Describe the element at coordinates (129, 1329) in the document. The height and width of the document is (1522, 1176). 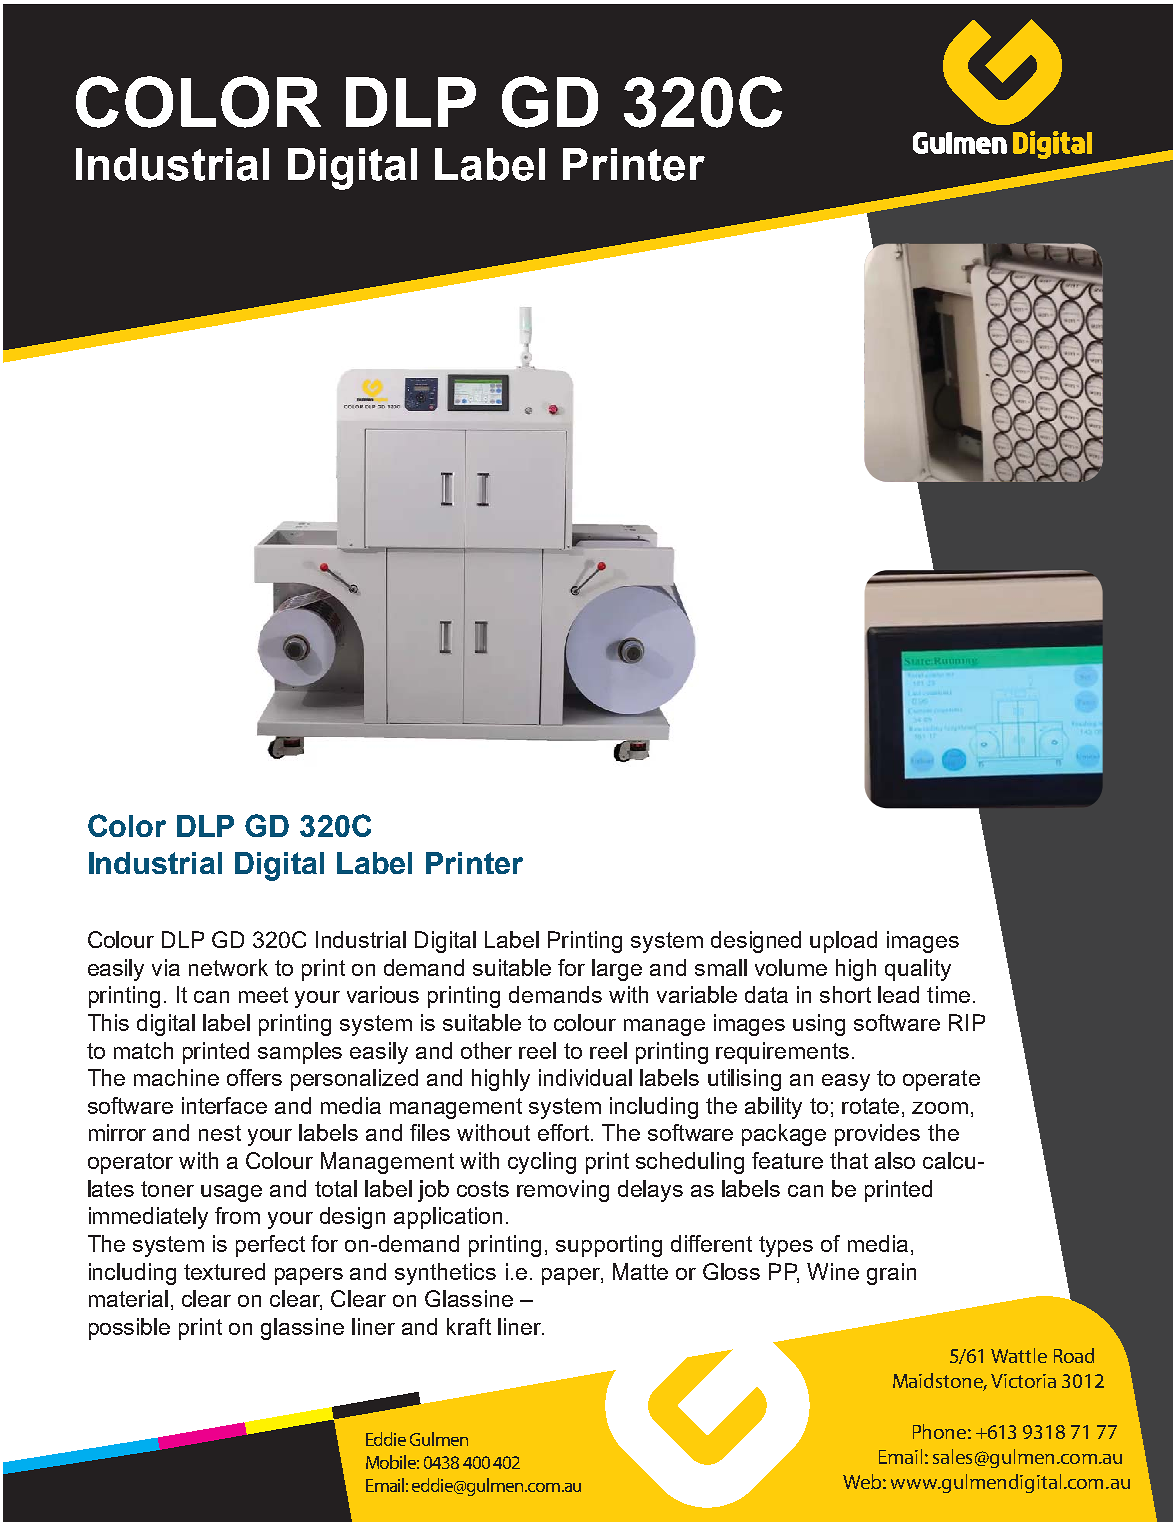
I see `possible` at that location.
